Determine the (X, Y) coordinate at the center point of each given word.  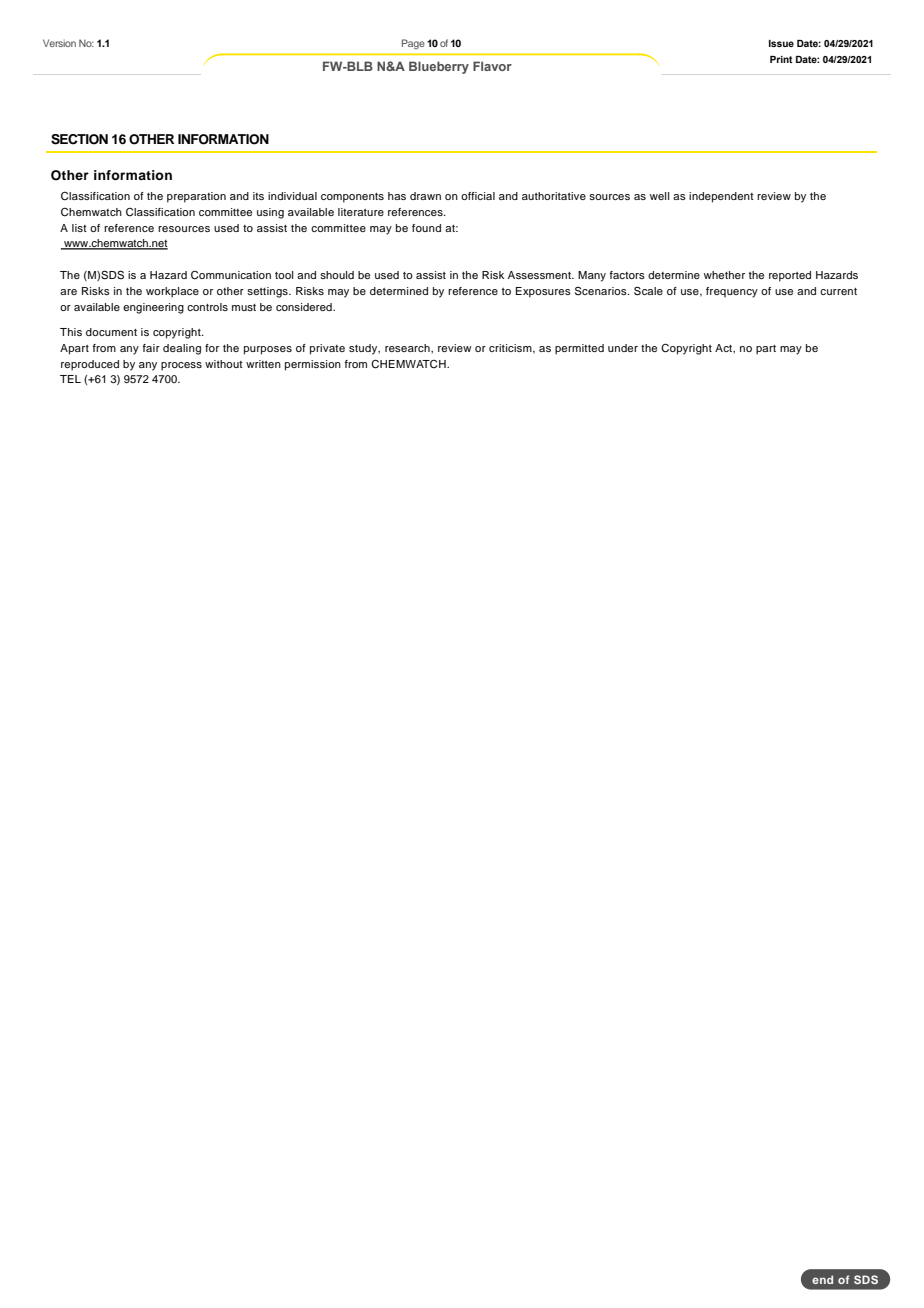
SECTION (79, 139)
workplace (172, 292)
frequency (732, 292)
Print (781, 59)
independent (721, 197)
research (408, 348)
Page (413, 44)
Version (59, 43)
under (623, 348)
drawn (425, 196)
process (181, 366)
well (659, 196)
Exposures (543, 292)
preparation (196, 197)
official (478, 196)
